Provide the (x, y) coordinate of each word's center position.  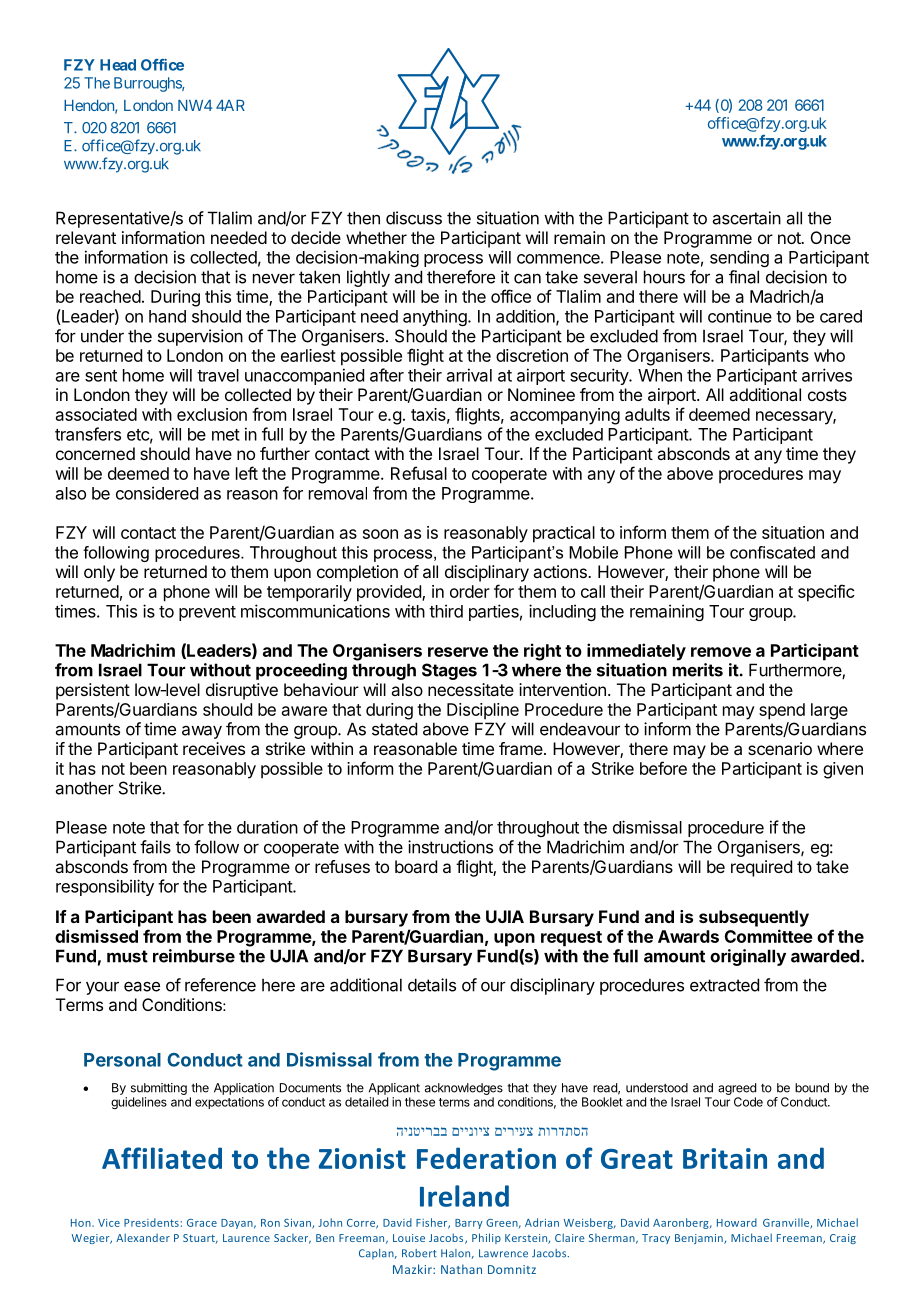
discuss (414, 218)
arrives (827, 375)
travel (218, 375)
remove (721, 652)
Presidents (151, 1222)
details (432, 985)
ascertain (747, 218)
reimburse (194, 956)
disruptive (242, 691)
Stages (449, 671)
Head (118, 65)
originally (748, 957)
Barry (469, 1224)
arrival (469, 375)
